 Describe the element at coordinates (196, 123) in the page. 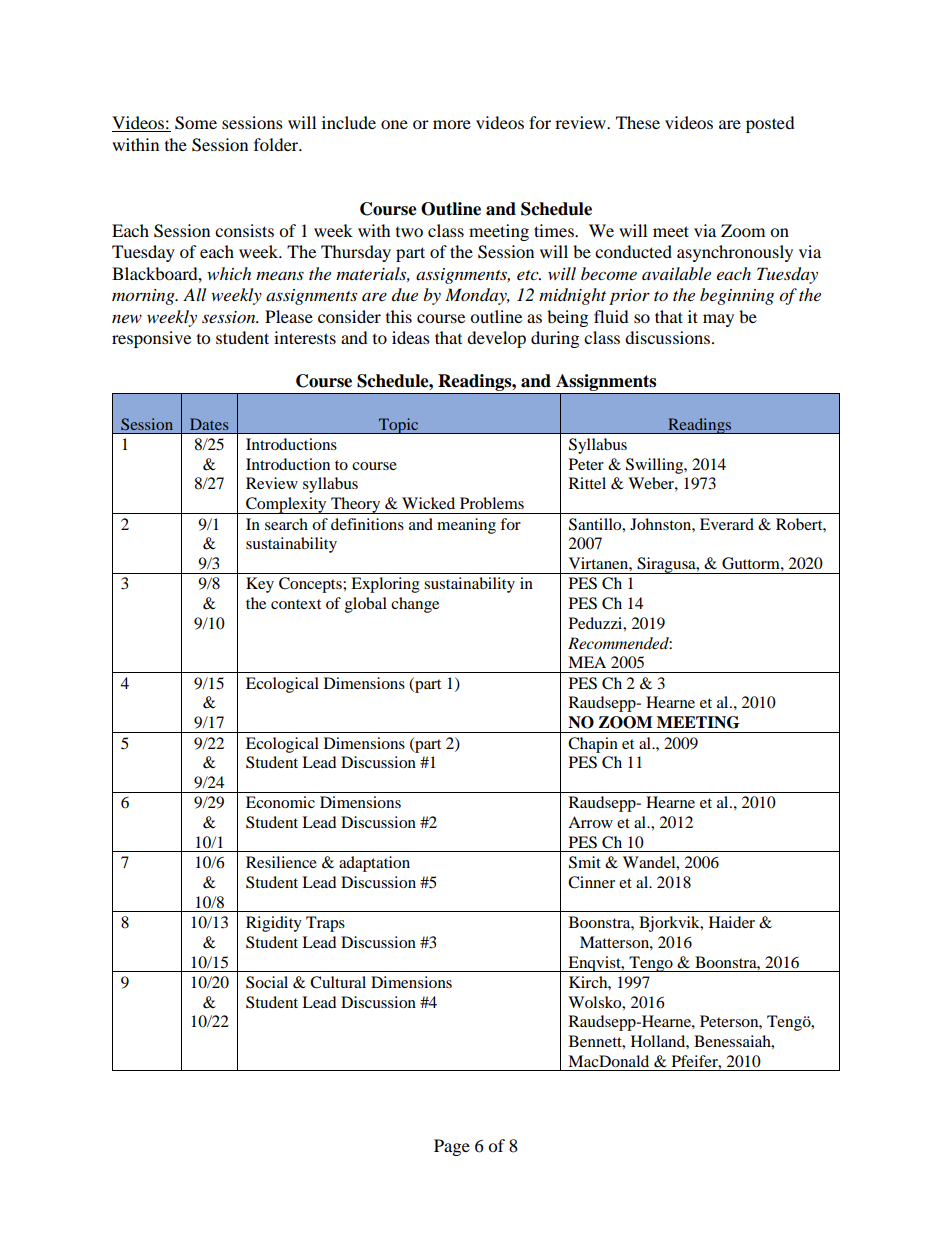

I see `Some` at that location.
